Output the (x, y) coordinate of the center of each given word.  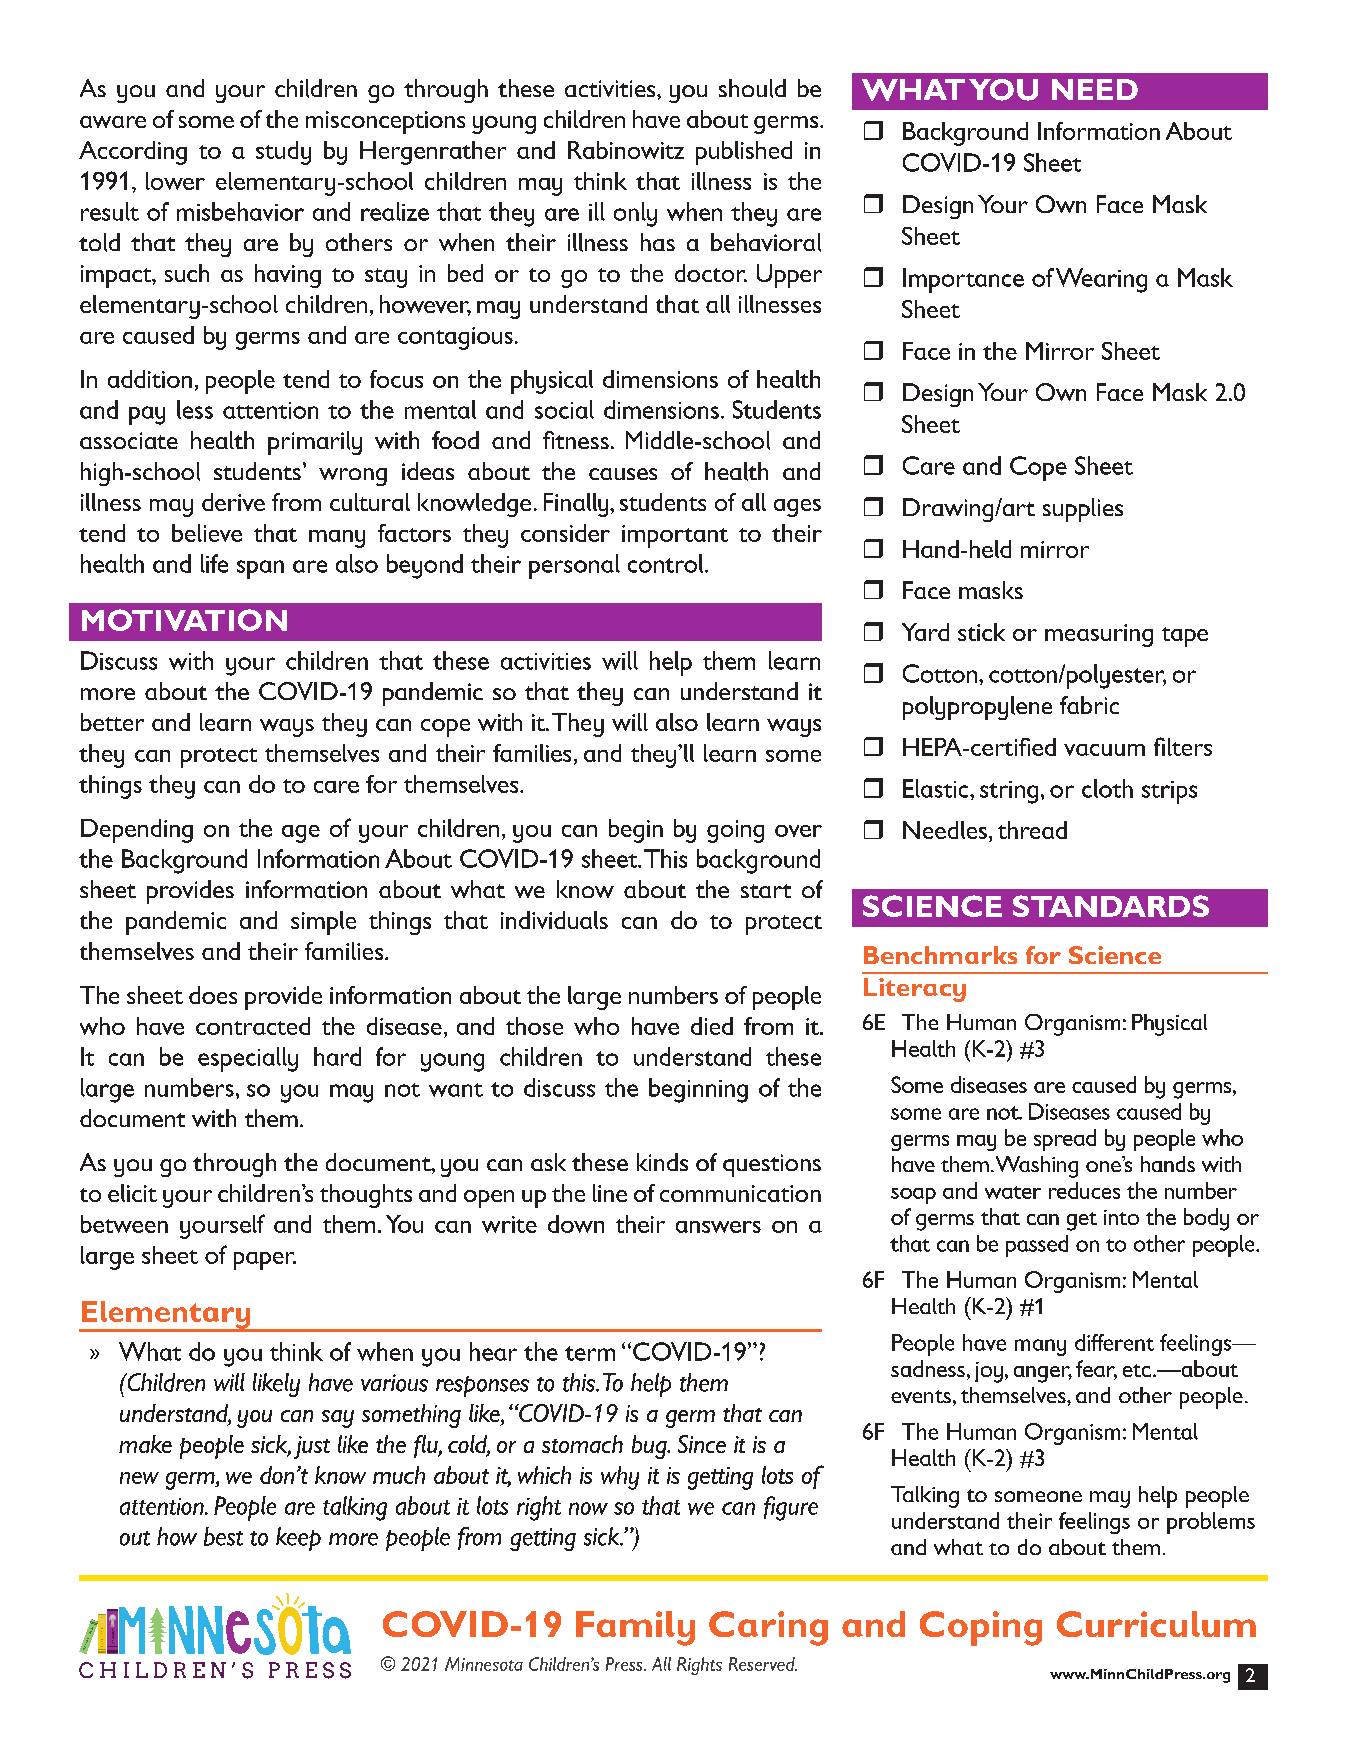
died (712, 1026)
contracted (253, 1026)
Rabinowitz (626, 150)
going (735, 831)
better (112, 722)
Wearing (1101, 280)
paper (265, 1261)
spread (1065, 1140)
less (195, 409)
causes (623, 474)
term (590, 1353)
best (223, 1536)
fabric (1089, 705)
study (283, 153)
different (1114, 1342)
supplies (1083, 510)
